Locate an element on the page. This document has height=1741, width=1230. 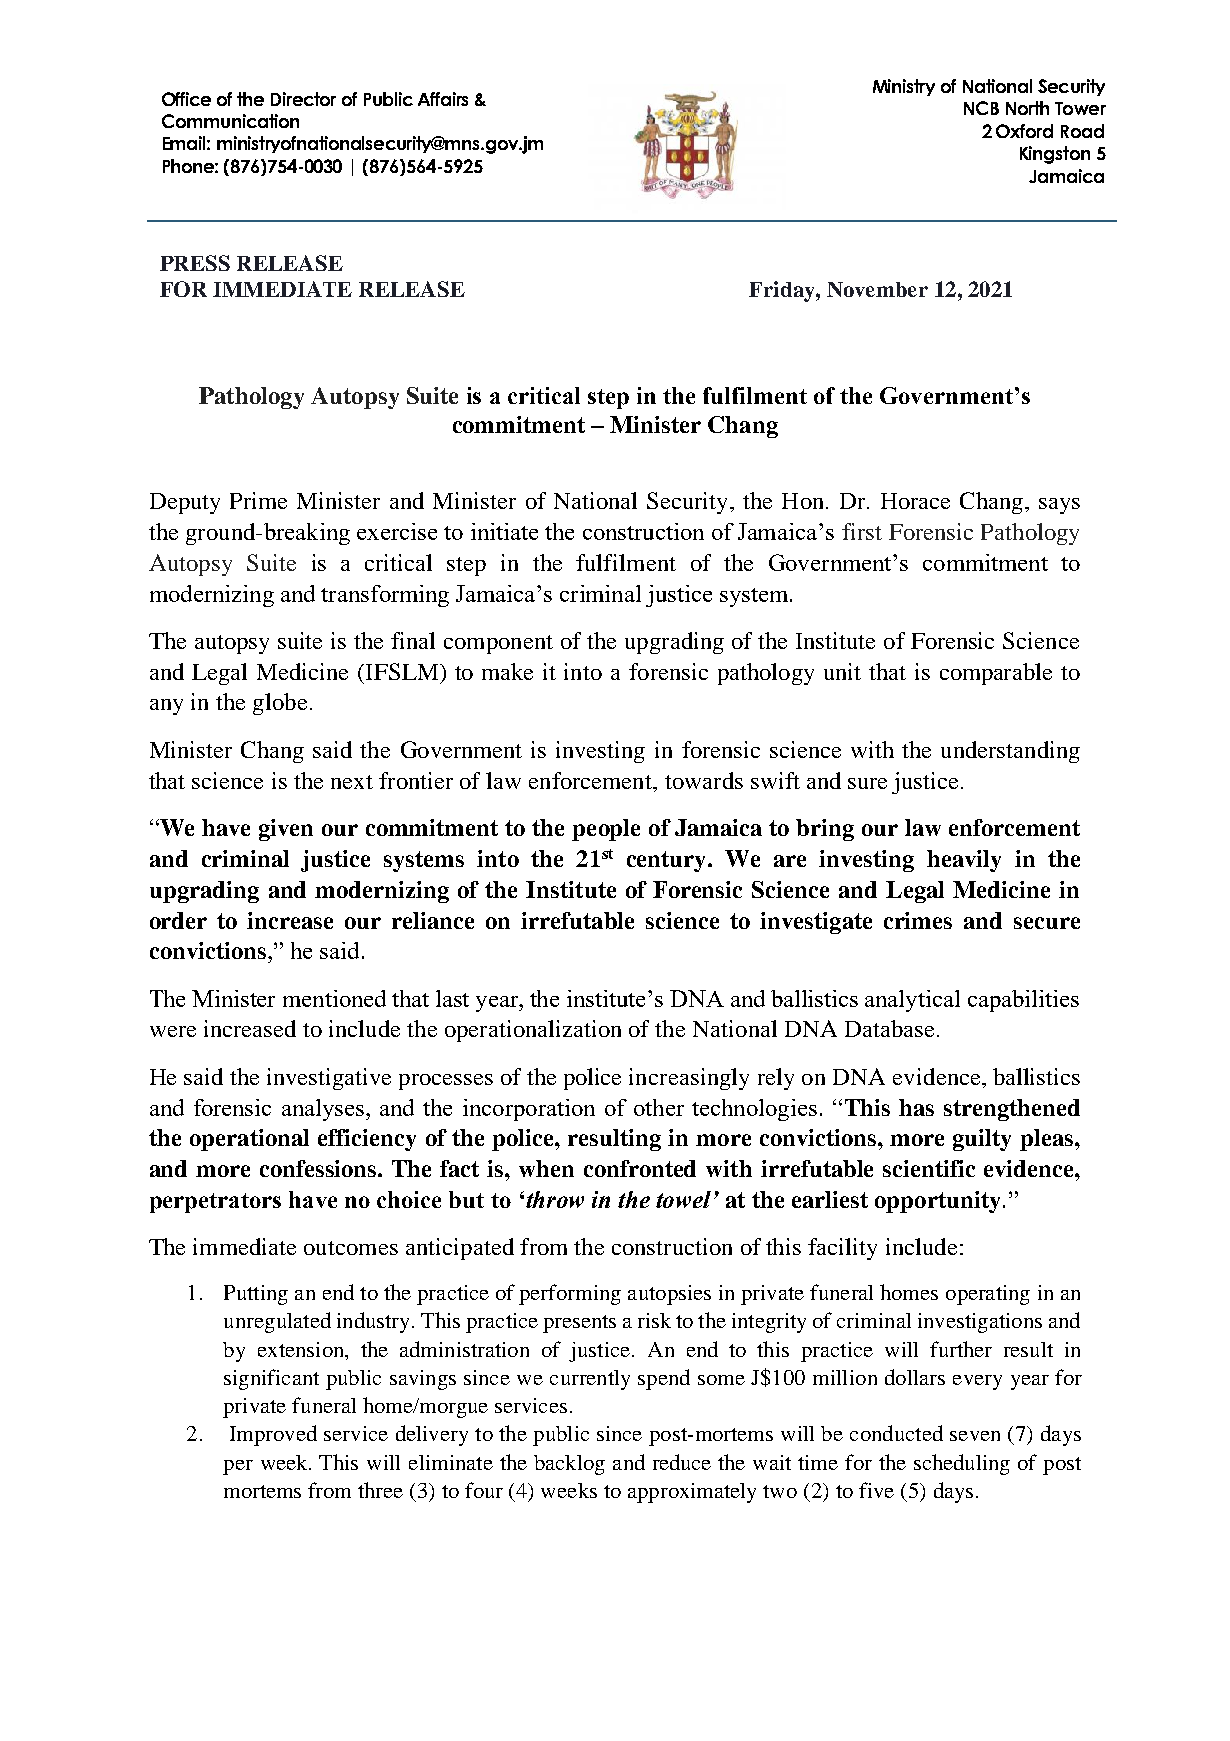
given is located at coordinates (286, 830).
